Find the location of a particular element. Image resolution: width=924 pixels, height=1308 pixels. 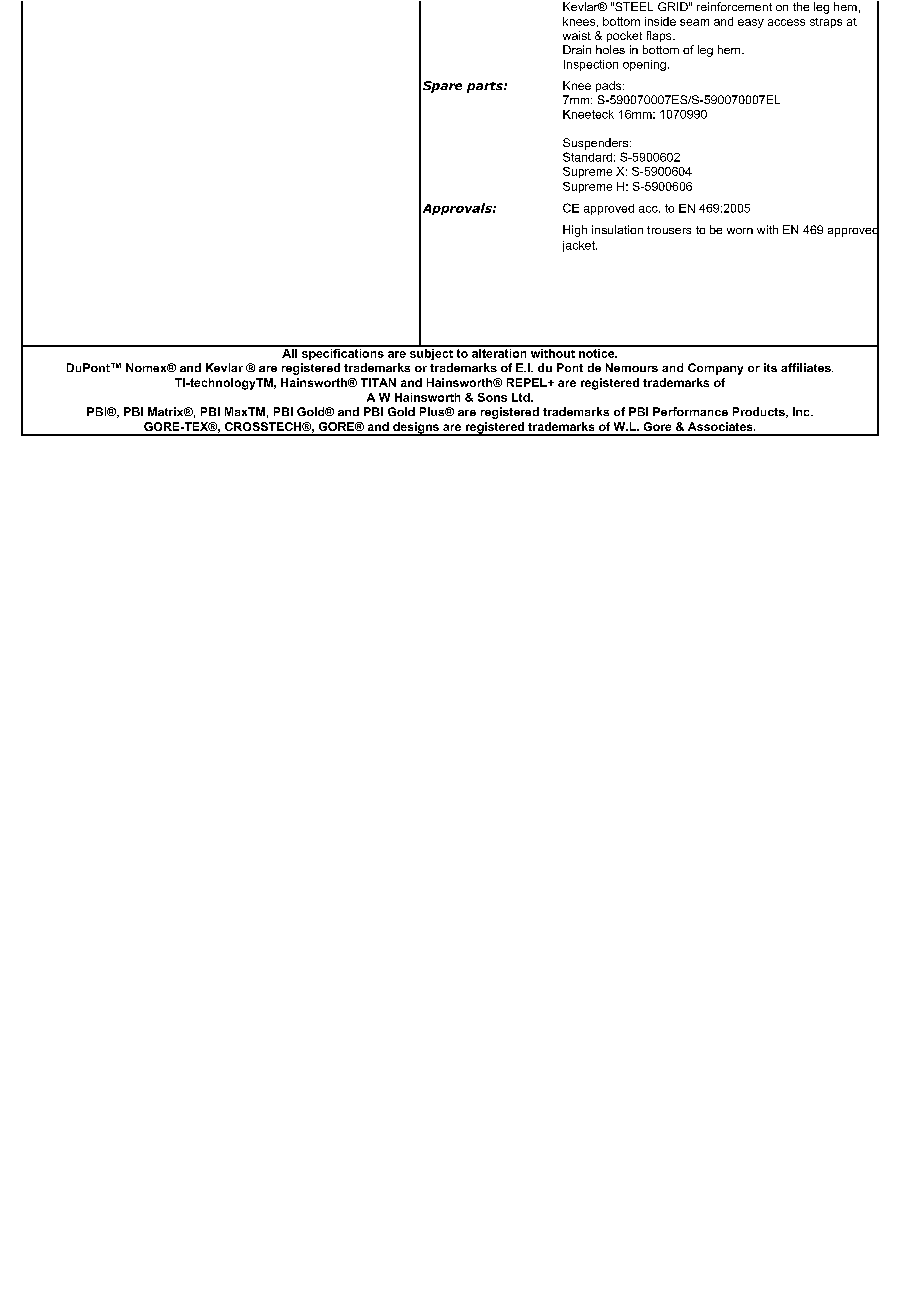

easy is located at coordinates (751, 23).
